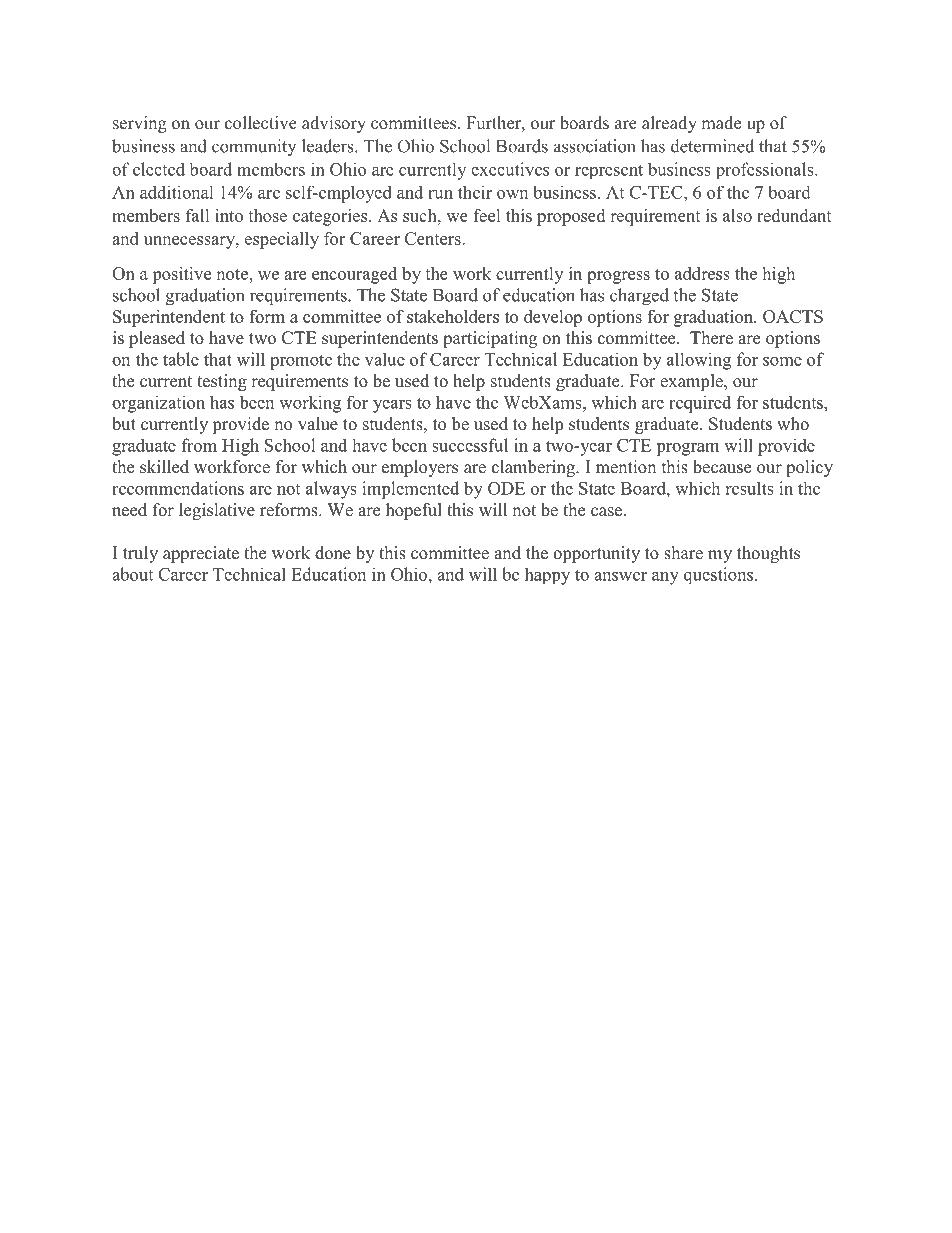 This screenshot has height=1233, width=952. I want to click on happy, so click(547, 576).
